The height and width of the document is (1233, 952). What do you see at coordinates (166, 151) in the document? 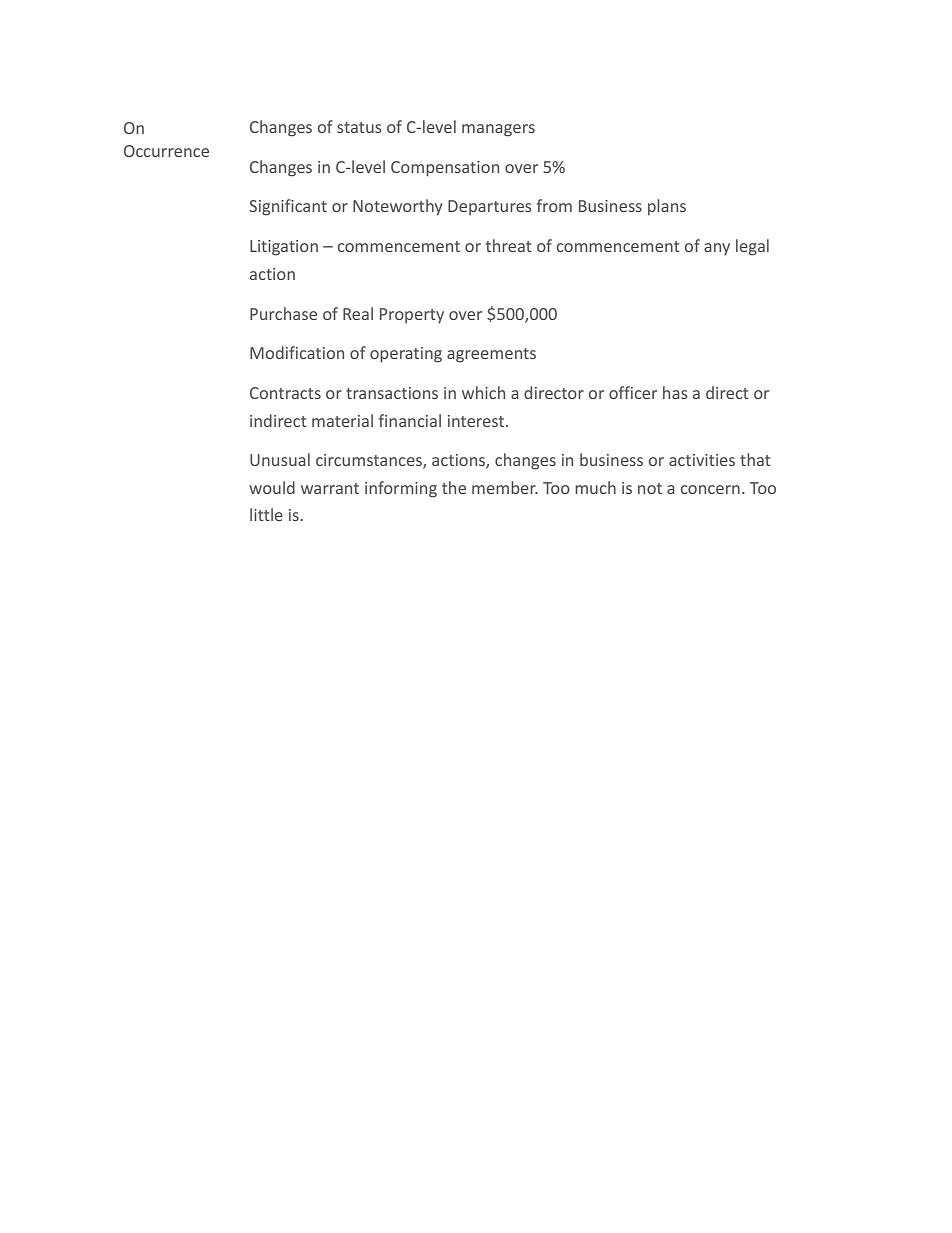
I see `Occurrence` at bounding box center [166, 151].
